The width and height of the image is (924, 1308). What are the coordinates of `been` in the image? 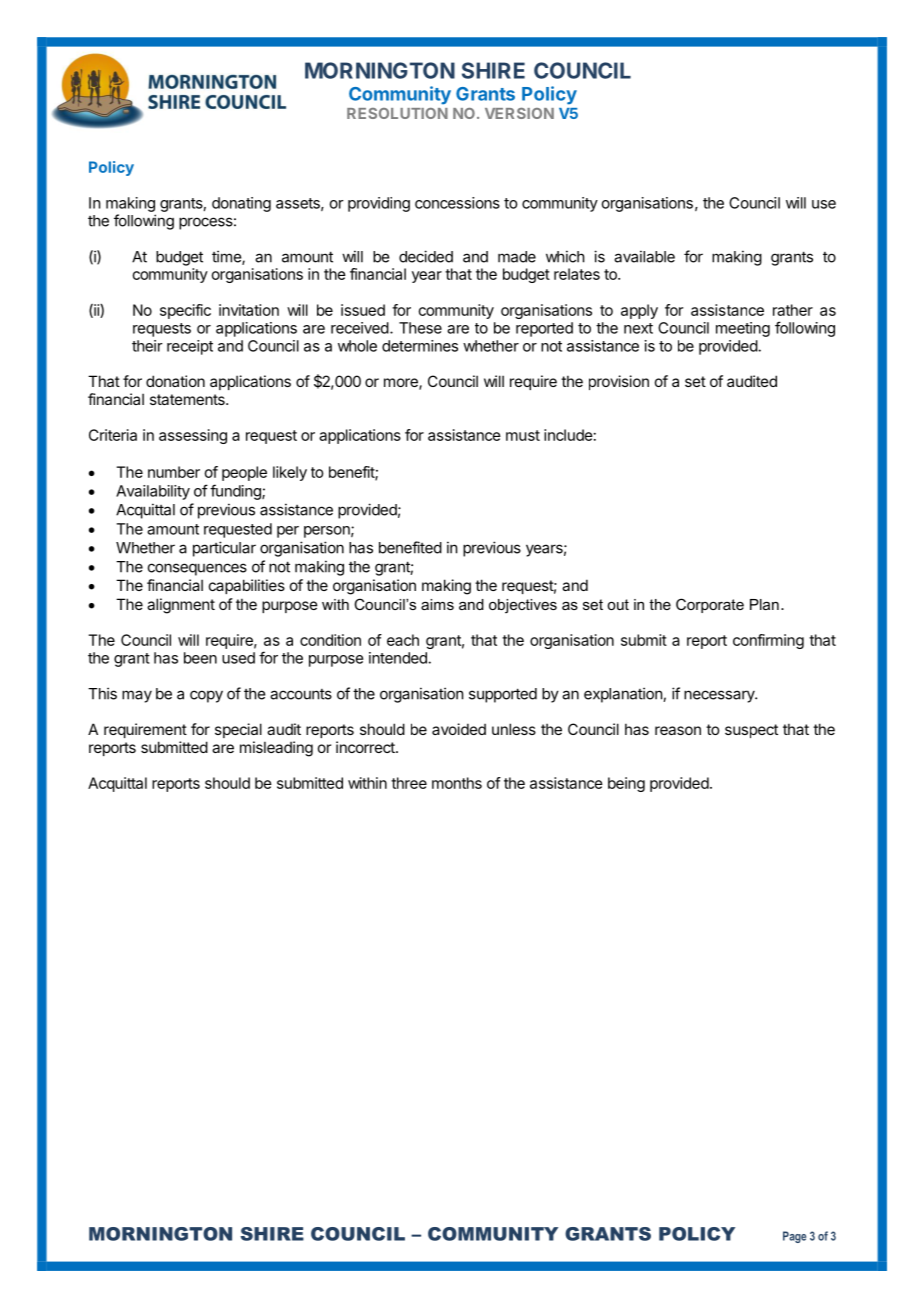 It's located at (200, 658).
